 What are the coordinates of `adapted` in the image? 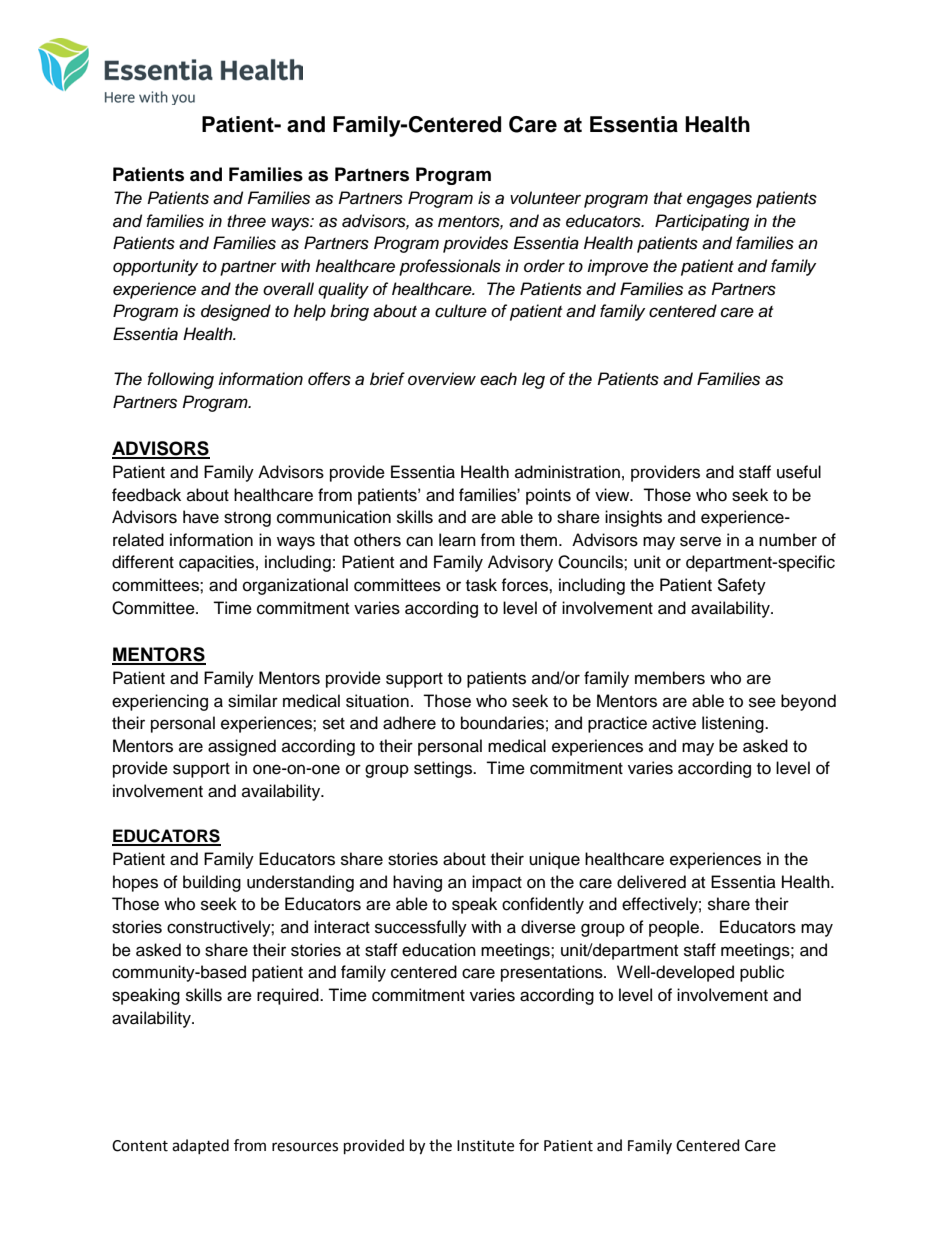 It's located at (200, 1146).
